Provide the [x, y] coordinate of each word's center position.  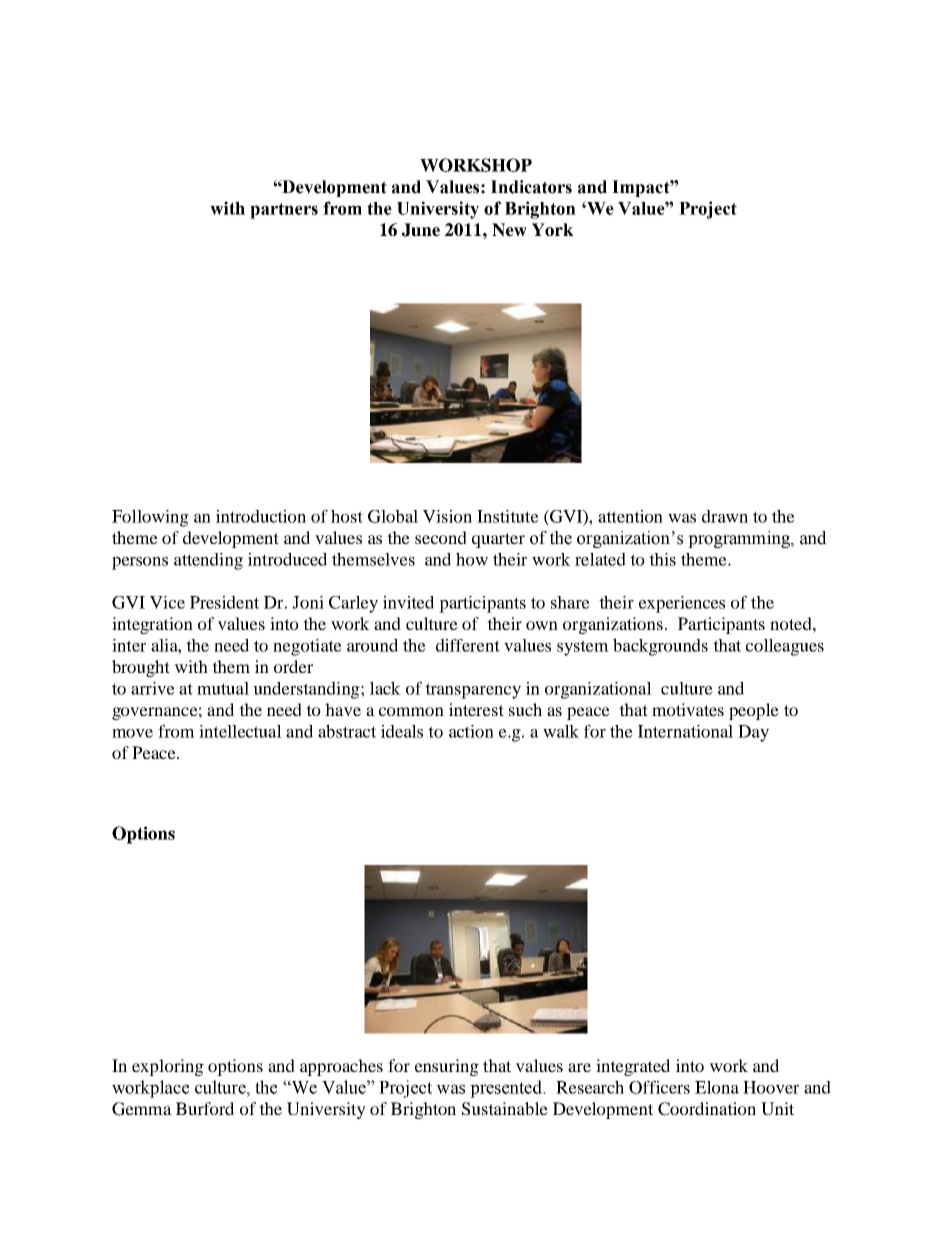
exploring [168, 1067]
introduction [261, 516]
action [471, 731]
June [421, 230]
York [552, 230]
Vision [447, 516]
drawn [725, 516]
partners [284, 211]
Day [753, 733]
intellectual [240, 731]
